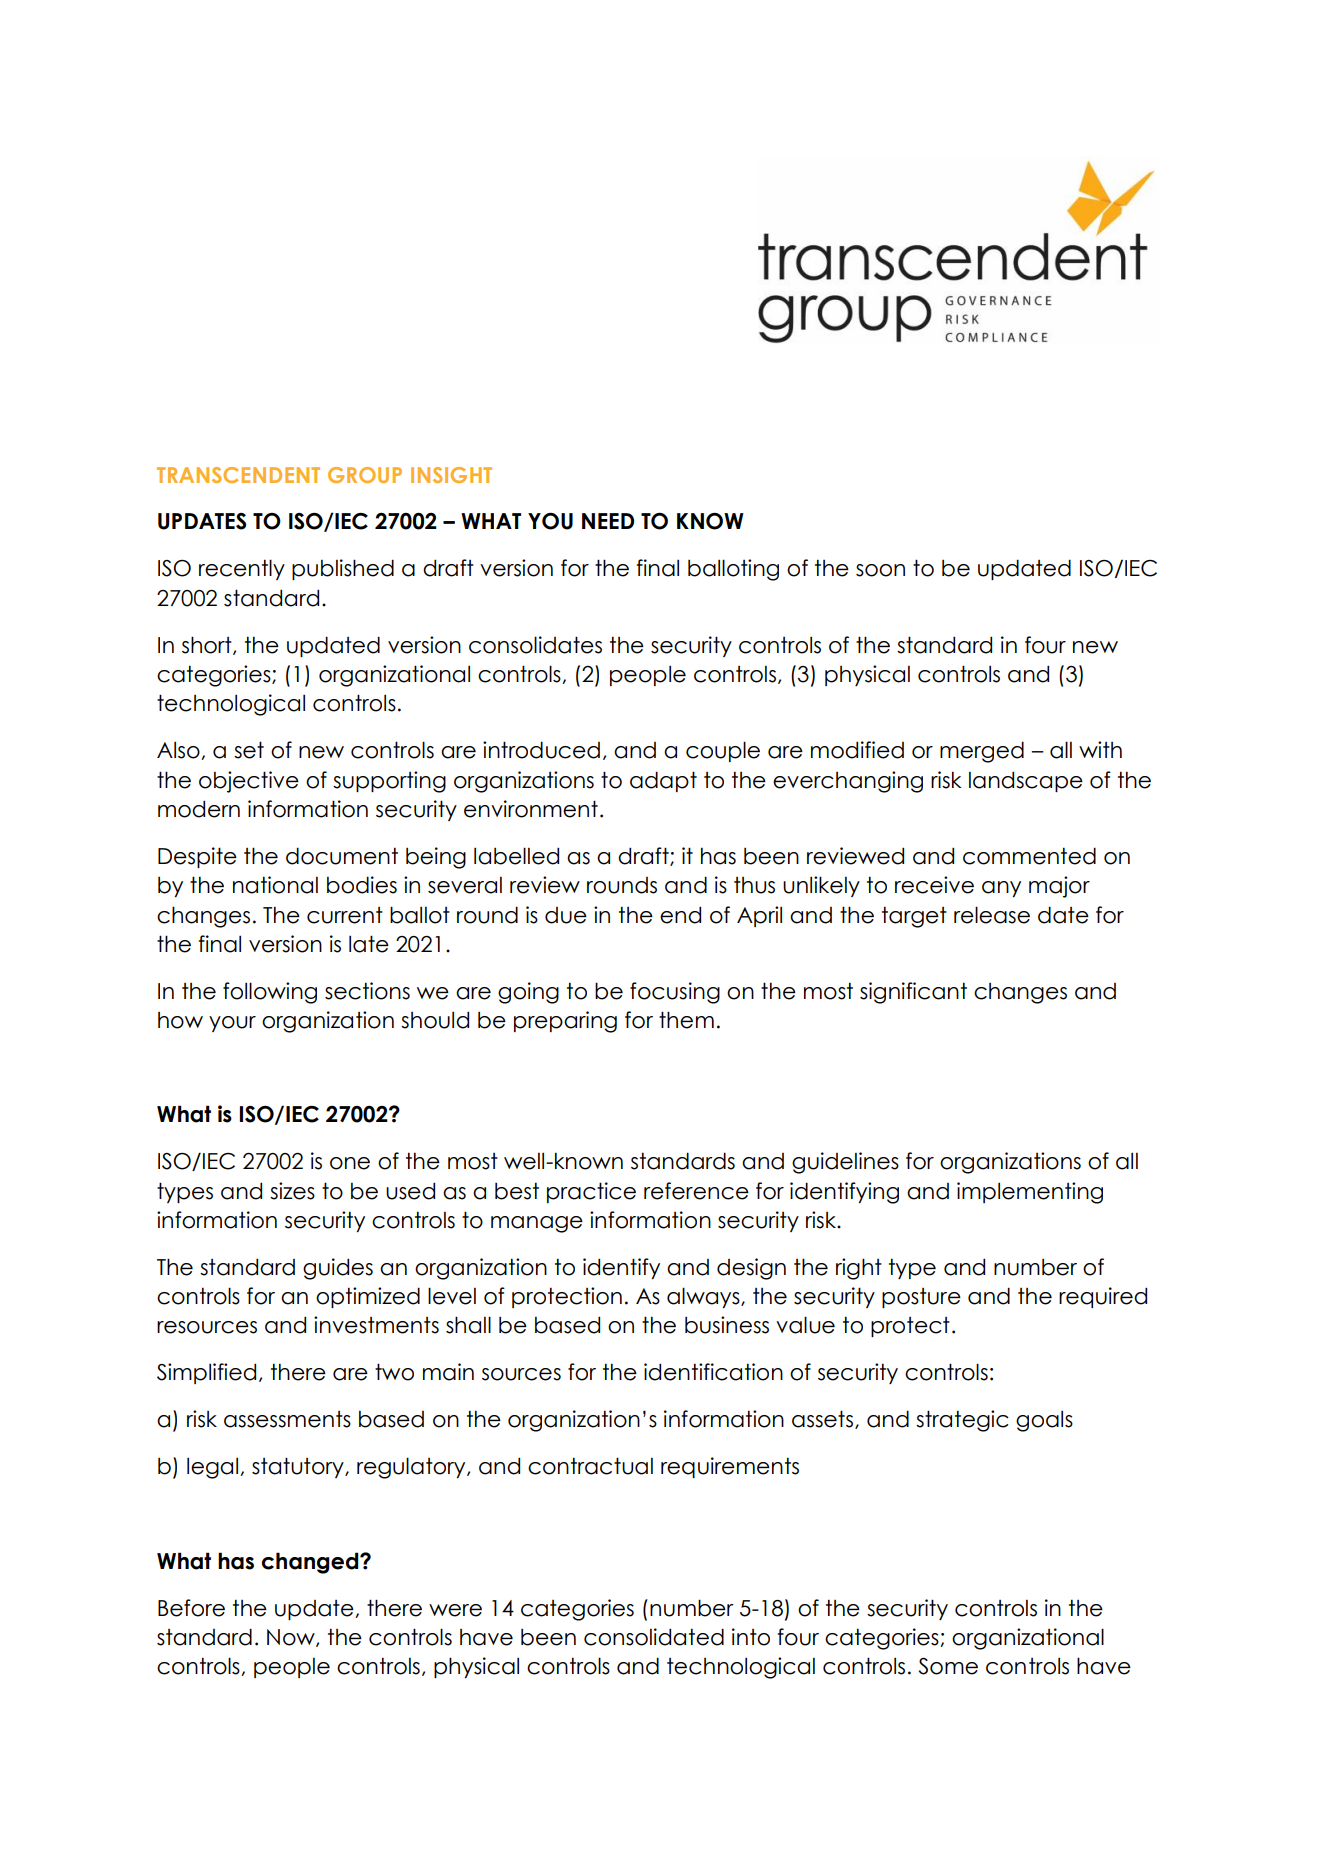 The image size is (1318, 1864). I want to click on identification, so click(713, 1372).
